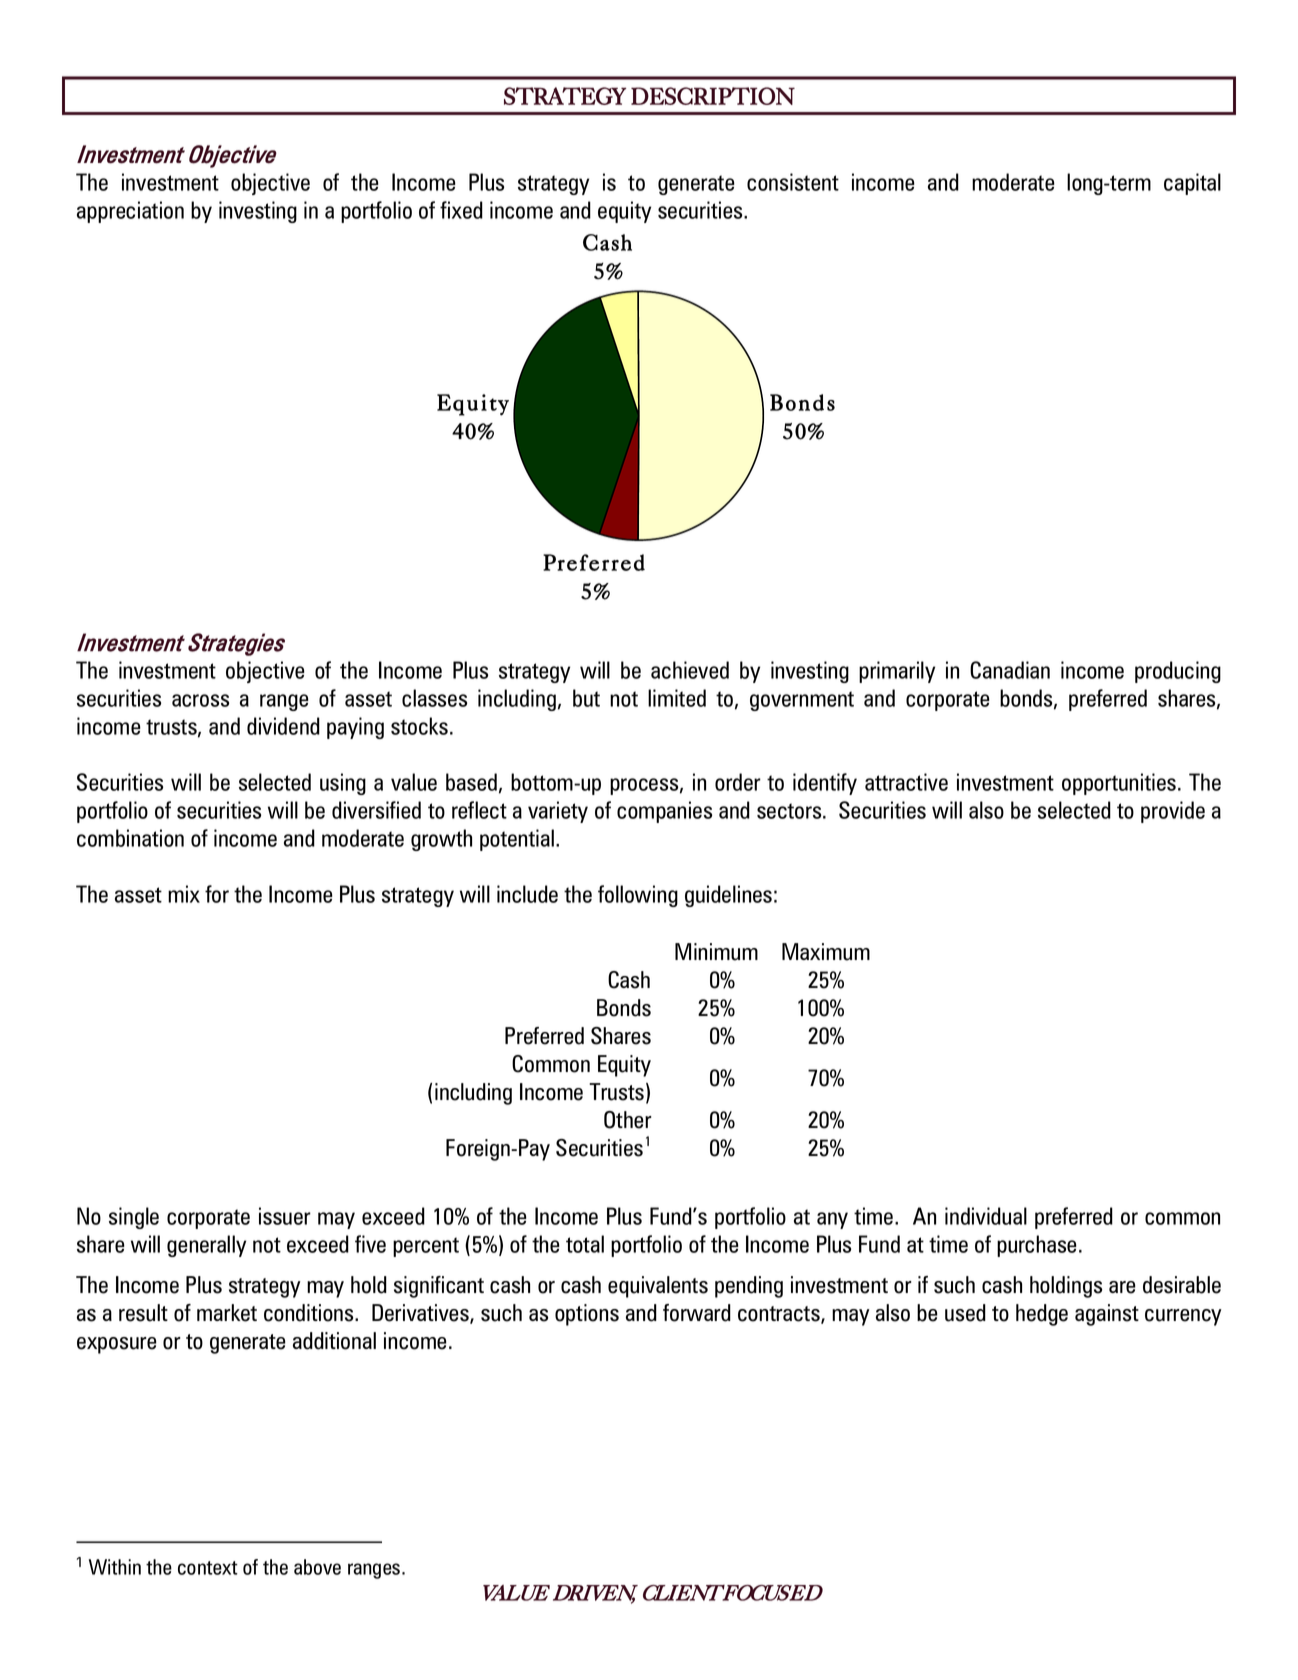 This screenshot has width=1298, height=1680. What do you see at coordinates (130, 212) in the screenshot?
I see `appreciation` at bounding box center [130, 212].
